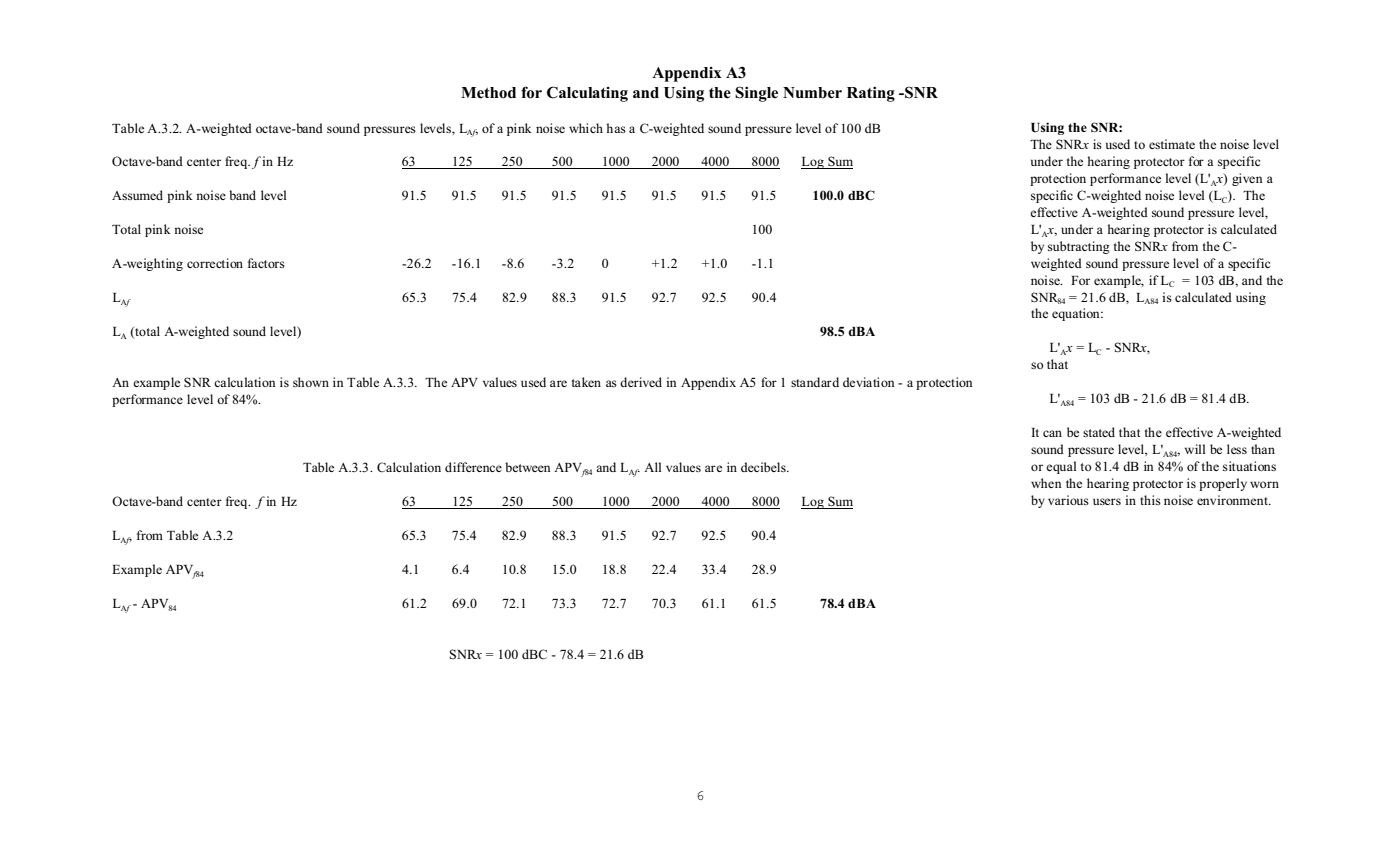 This screenshot has width=1400, height=849. What do you see at coordinates (266, 263) in the screenshot?
I see `factors` at bounding box center [266, 263].
